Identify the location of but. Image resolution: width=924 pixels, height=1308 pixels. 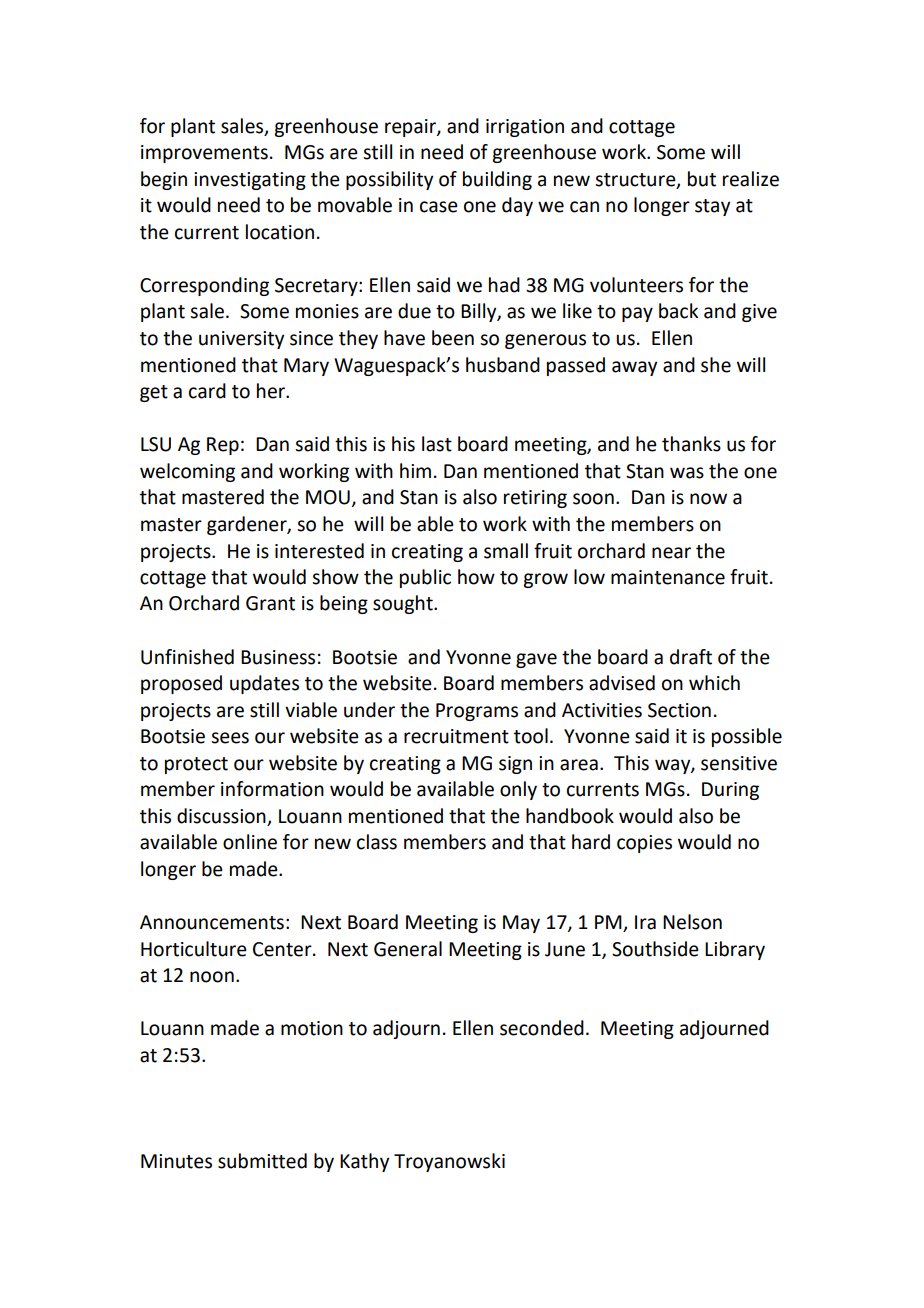
(702, 179).
